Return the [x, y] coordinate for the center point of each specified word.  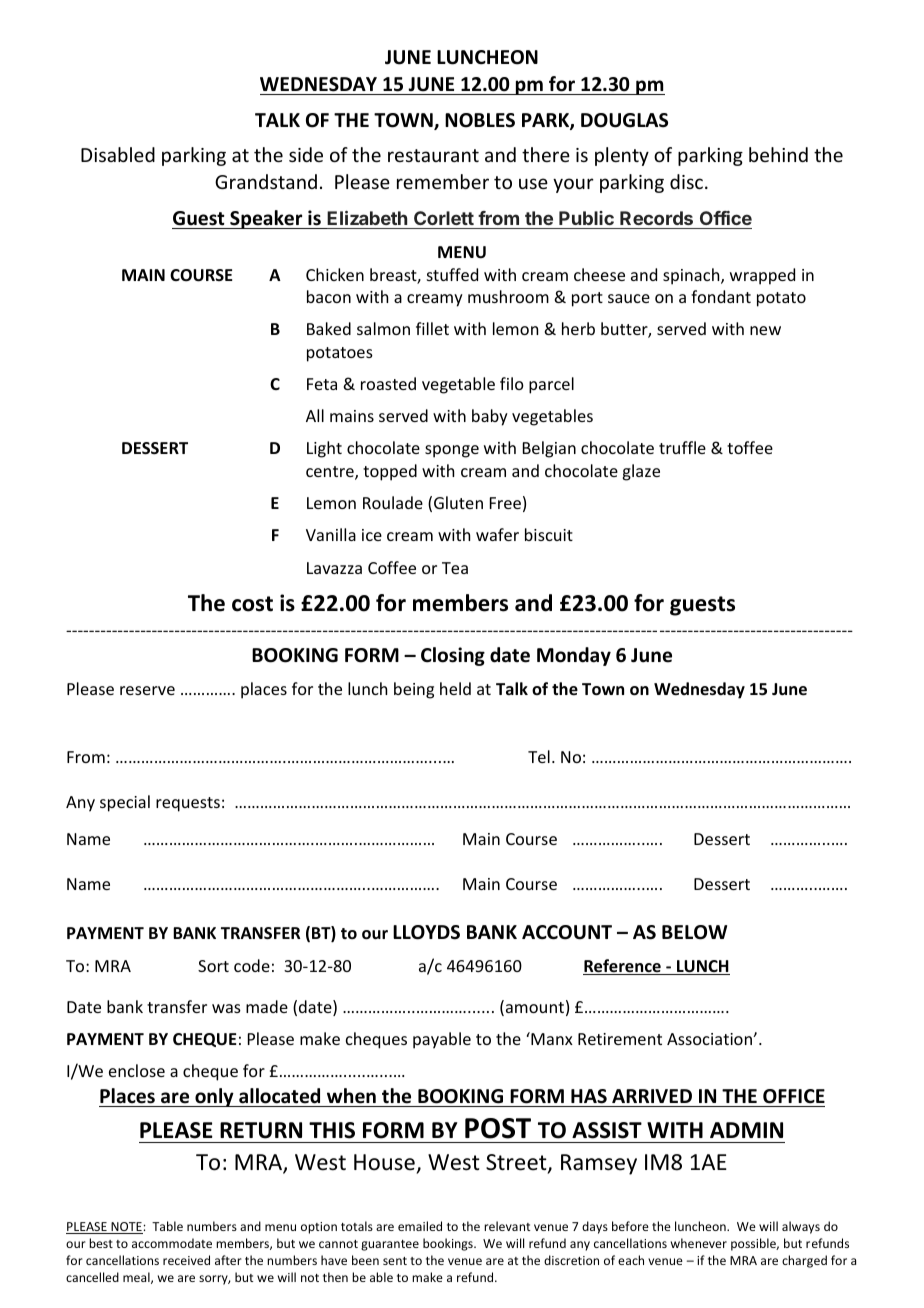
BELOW [694, 932]
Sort [213, 966]
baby [490, 417]
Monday [574, 656]
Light [324, 449]
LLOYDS [426, 932]
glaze [641, 472]
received [186, 1260]
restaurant [433, 155]
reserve [147, 690]
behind [778, 154]
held [455, 688]
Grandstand [266, 181]
